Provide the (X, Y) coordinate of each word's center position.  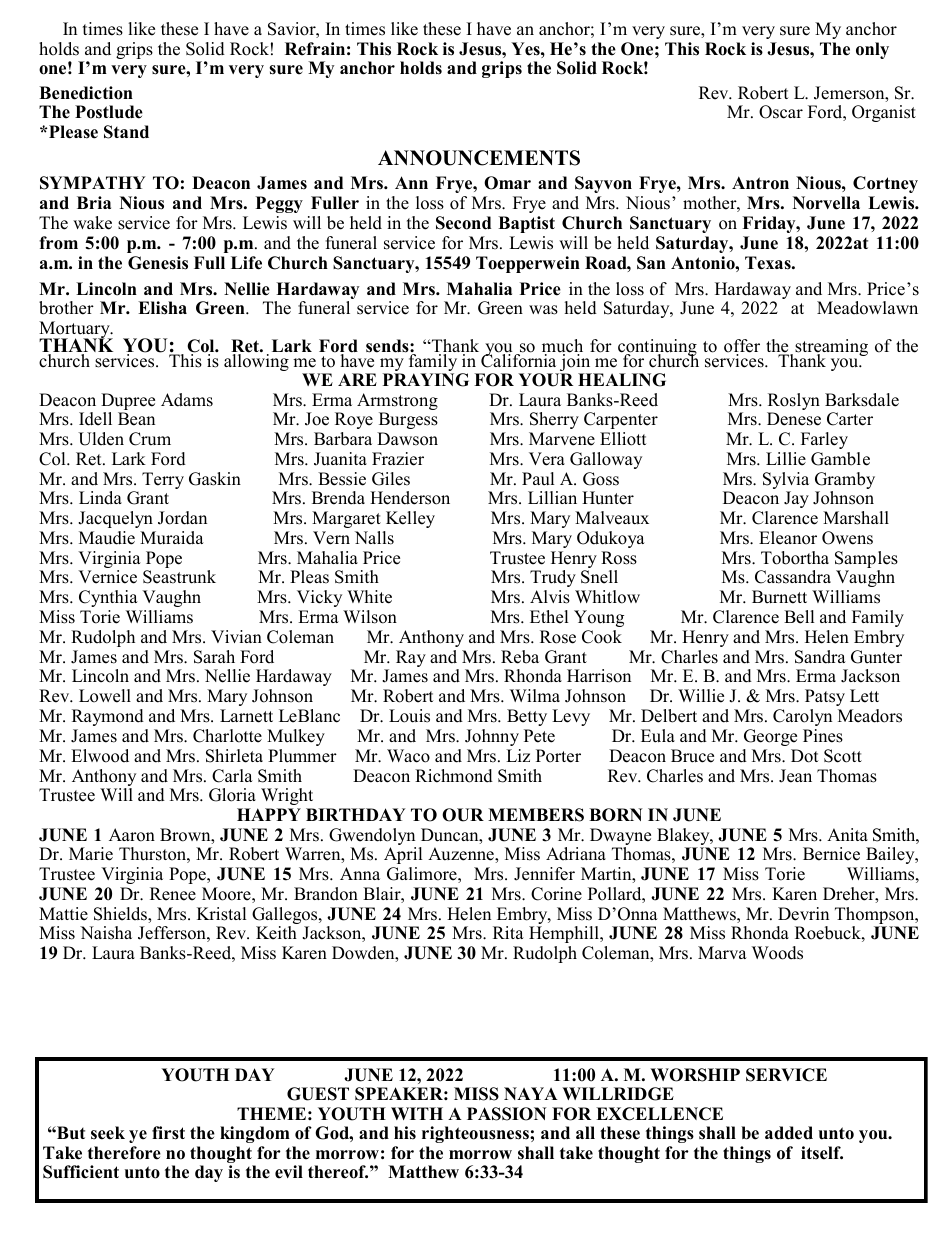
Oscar (781, 112)
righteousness (476, 1134)
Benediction (86, 93)
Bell (799, 617)
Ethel (549, 617)
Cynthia (108, 598)
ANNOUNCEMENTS (479, 158)
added (789, 1133)
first (168, 1133)
